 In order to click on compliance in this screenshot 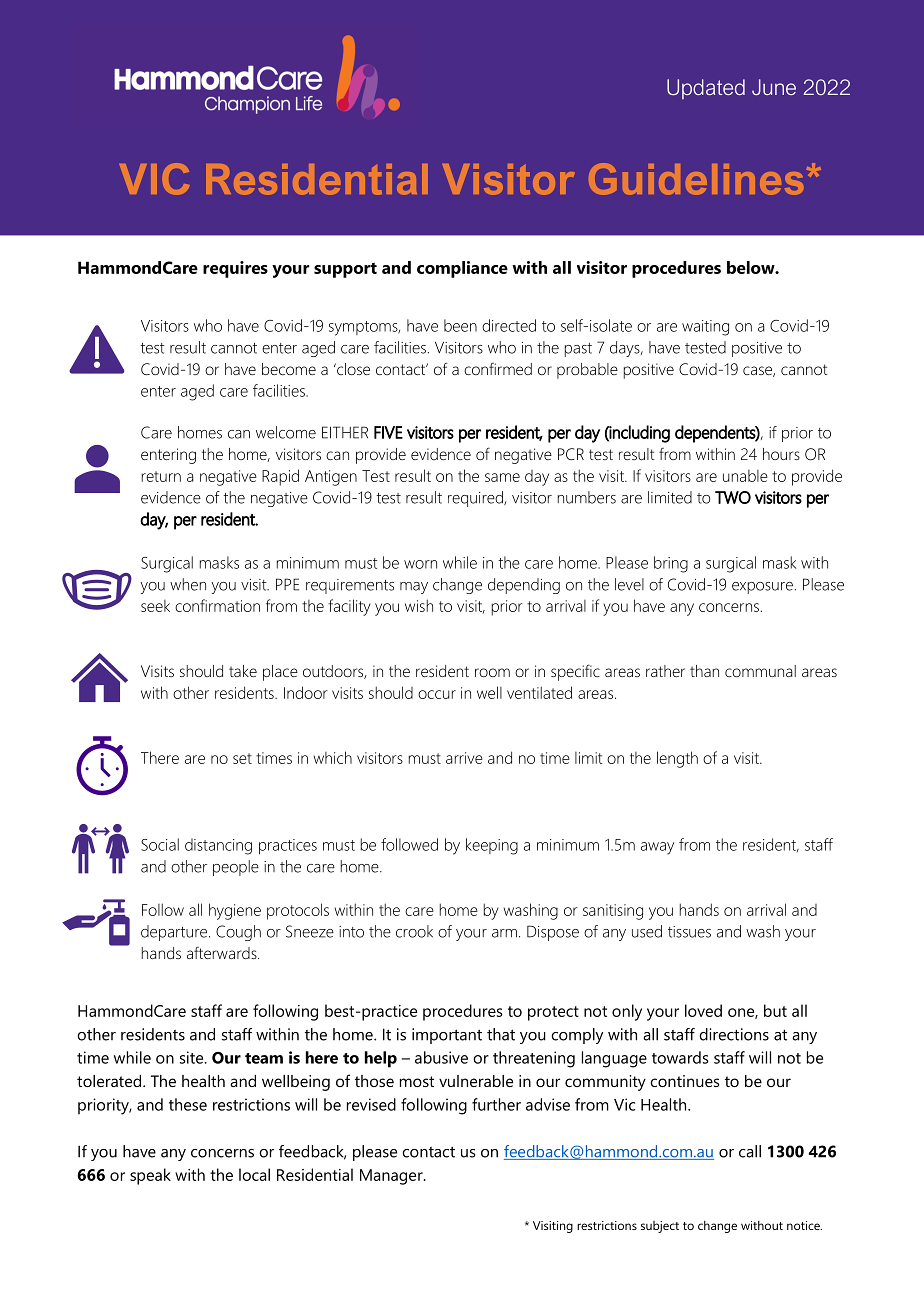, I will do `click(462, 269)`.
